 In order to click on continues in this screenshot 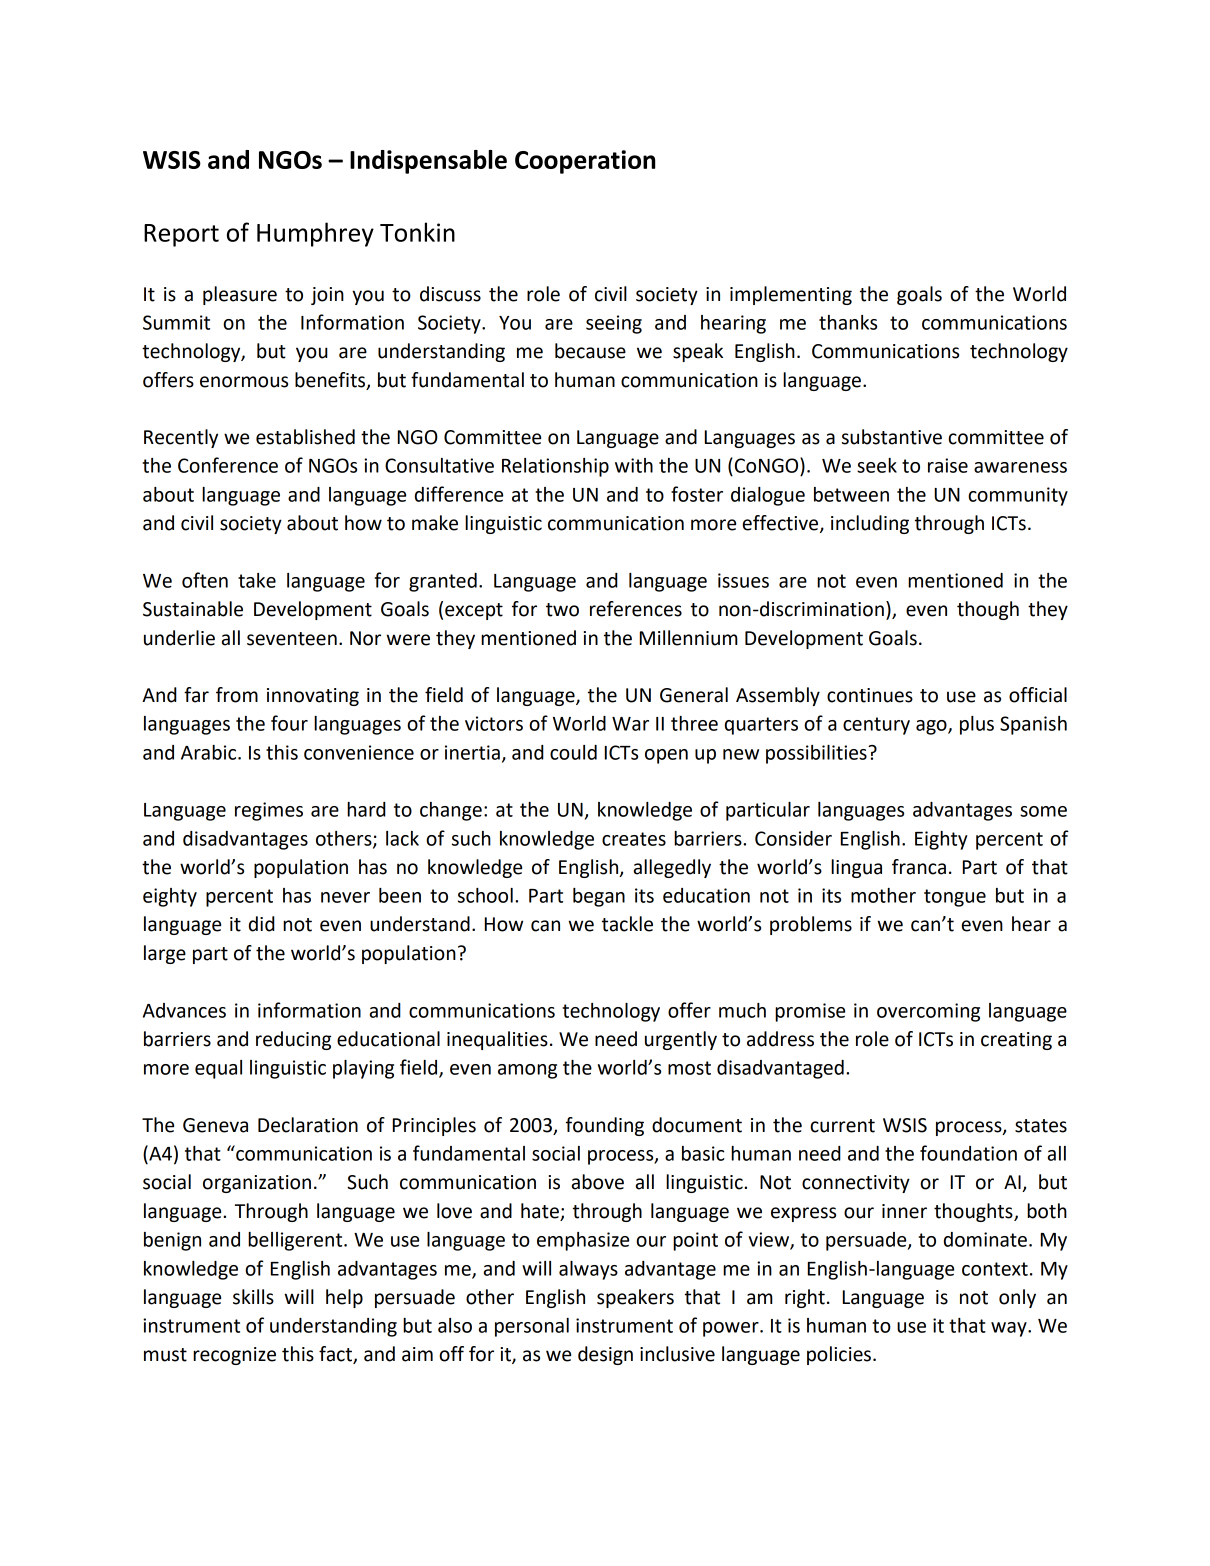, I will do `click(870, 695)`.
